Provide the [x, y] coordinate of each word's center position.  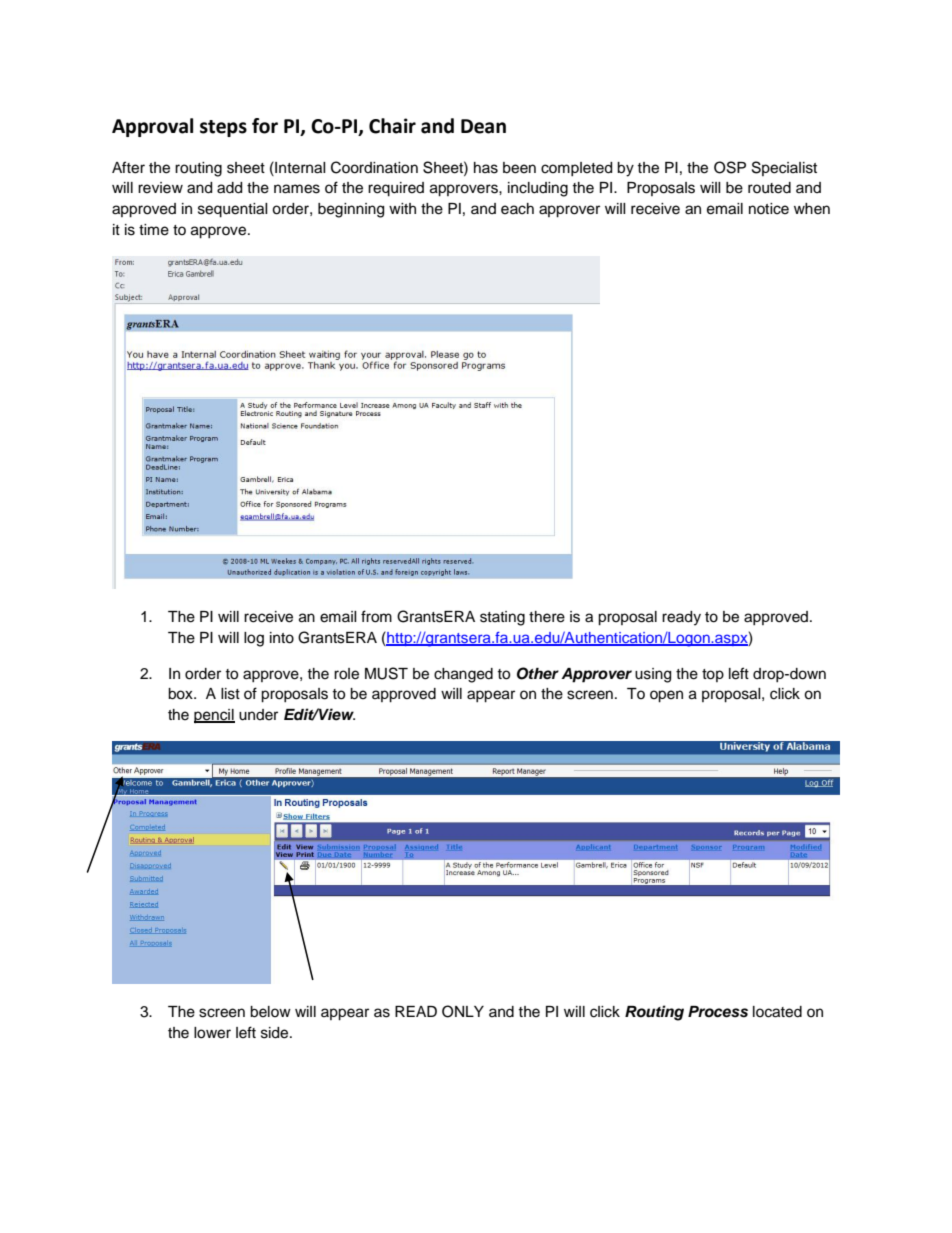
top [713, 675]
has [486, 168]
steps [223, 128]
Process [718, 1012]
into [282, 638]
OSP [730, 167]
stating [502, 618]
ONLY [463, 1011]
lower [212, 1033]
